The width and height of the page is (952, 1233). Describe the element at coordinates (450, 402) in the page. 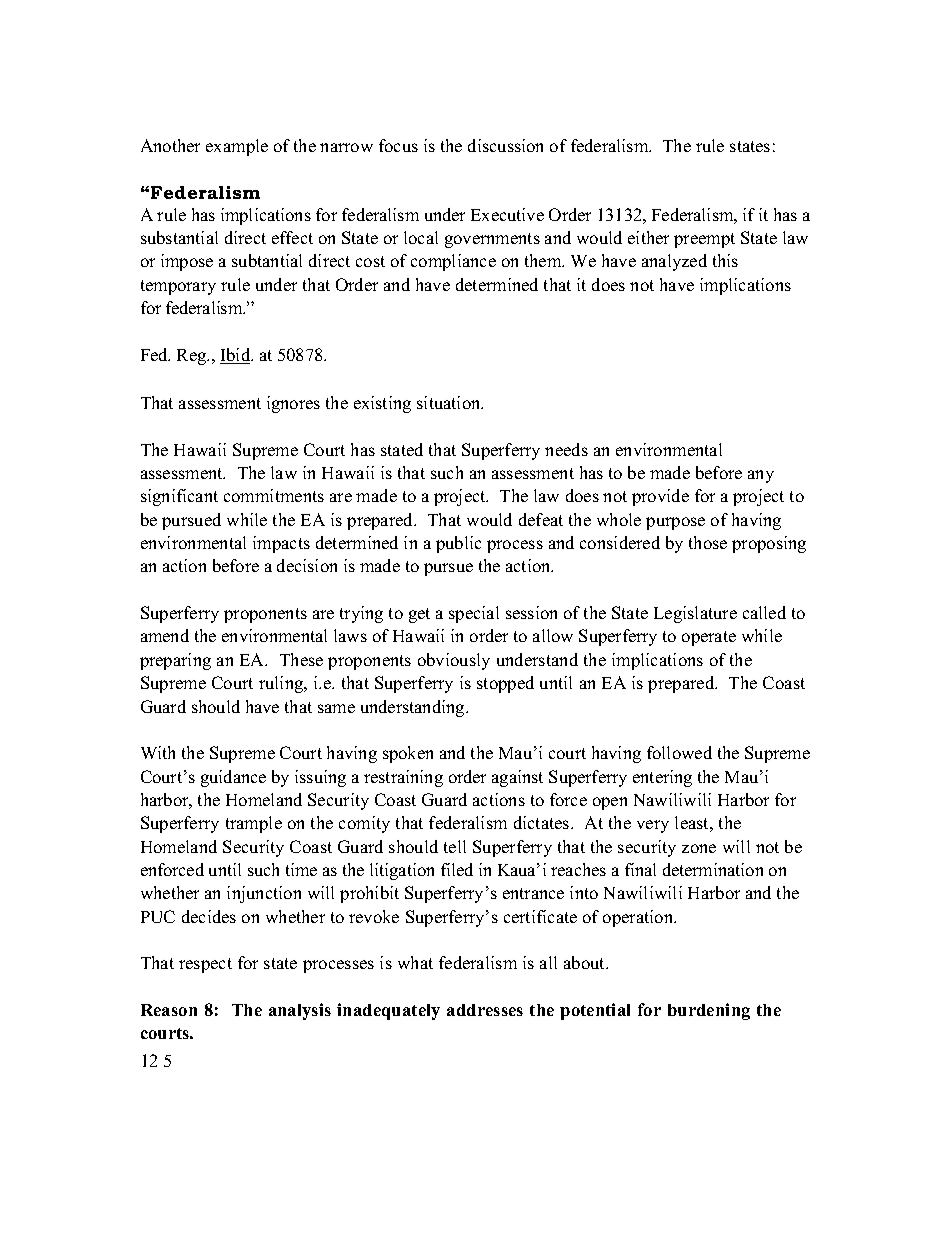

I see `situation` at that location.
